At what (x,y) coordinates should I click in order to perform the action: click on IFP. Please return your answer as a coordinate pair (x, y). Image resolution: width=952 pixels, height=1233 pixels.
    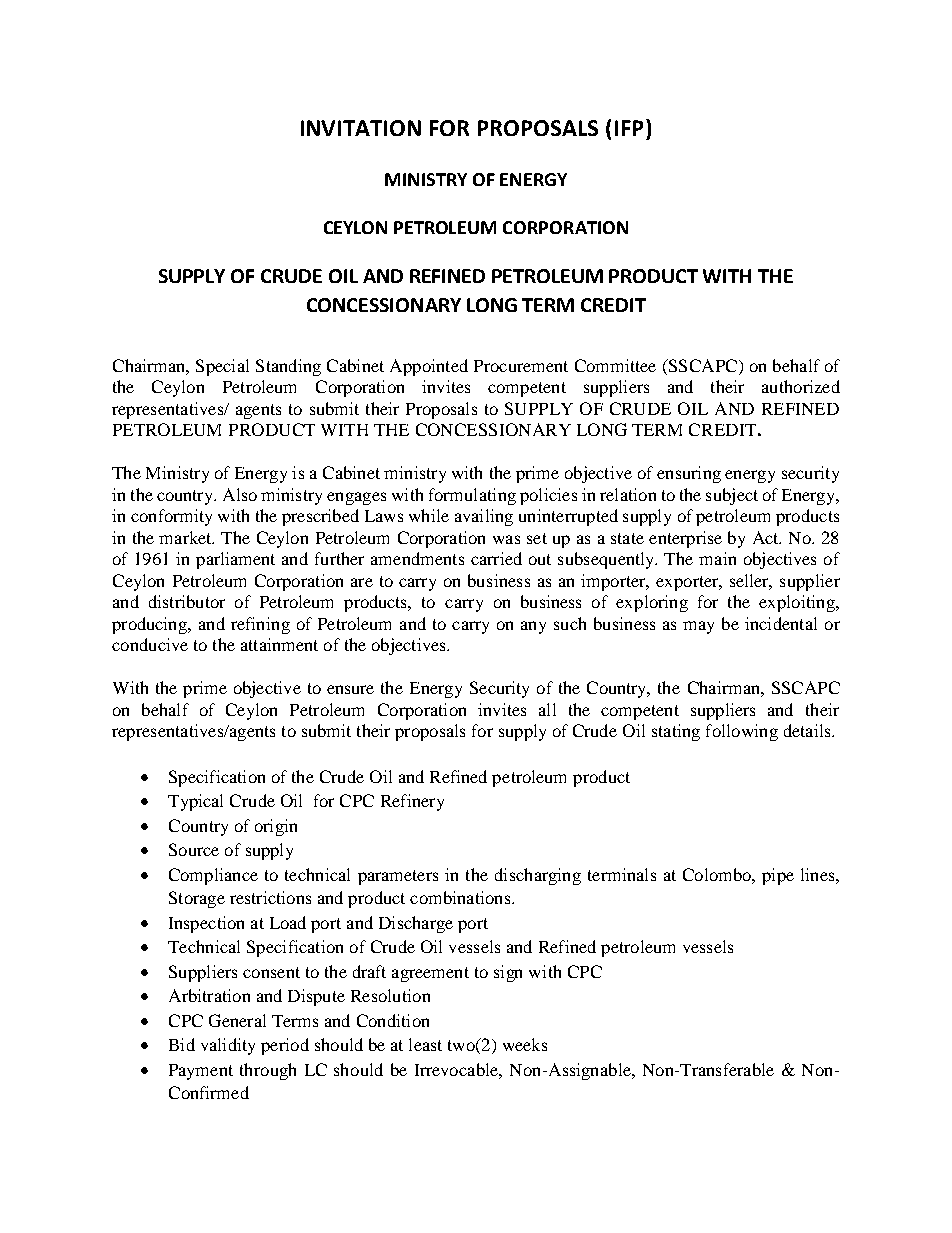
    Looking at the image, I should click on (629, 128).
